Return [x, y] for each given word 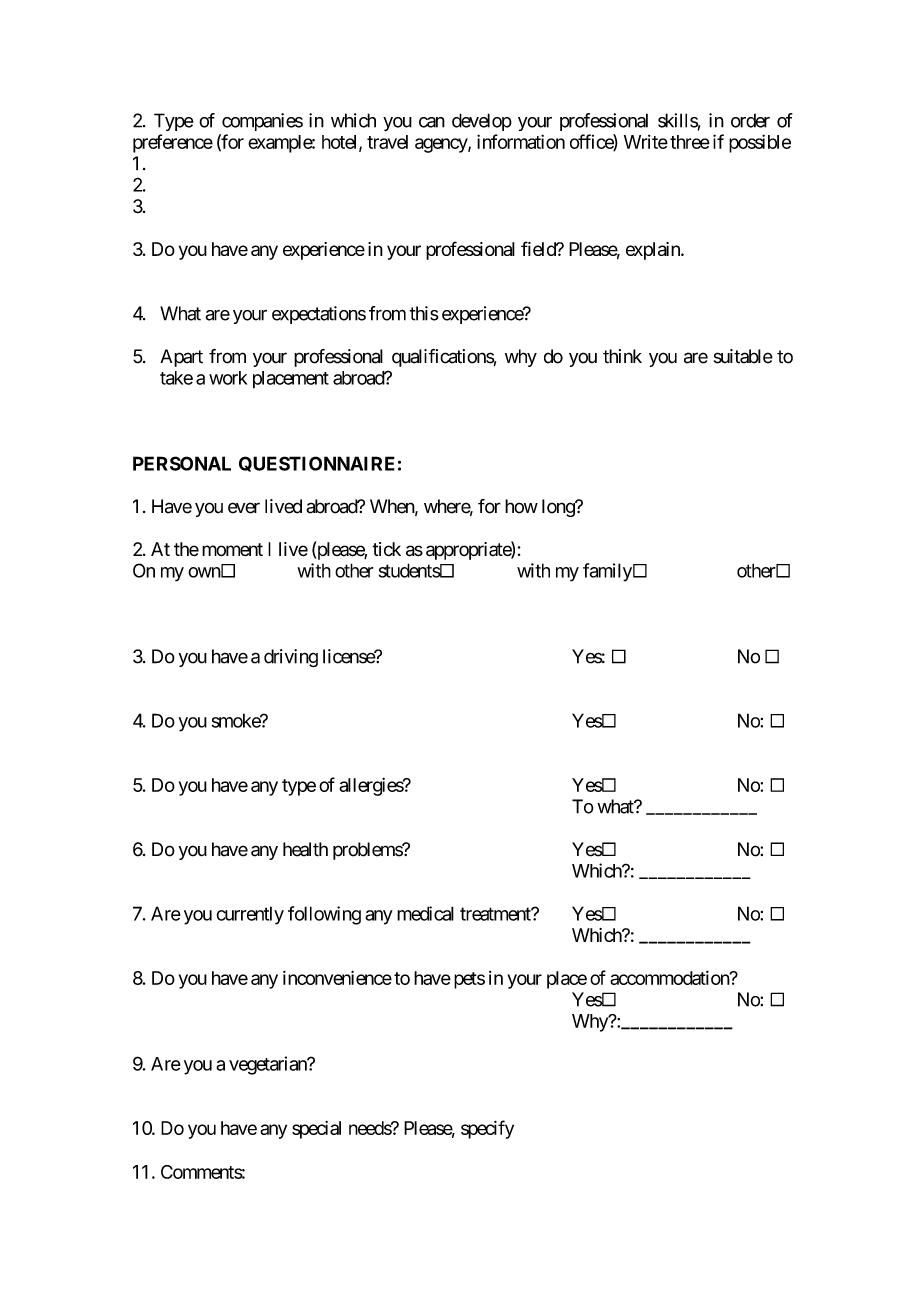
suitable [743, 356]
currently [250, 915]
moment [232, 550]
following [324, 915]
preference [173, 143]
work [228, 378]
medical [425, 913]
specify [487, 1129]
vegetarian [269, 1065]
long [559, 508]
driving [291, 658]
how [521, 506]
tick [386, 549]
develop [482, 122]
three [690, 142]
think [622, 356]
